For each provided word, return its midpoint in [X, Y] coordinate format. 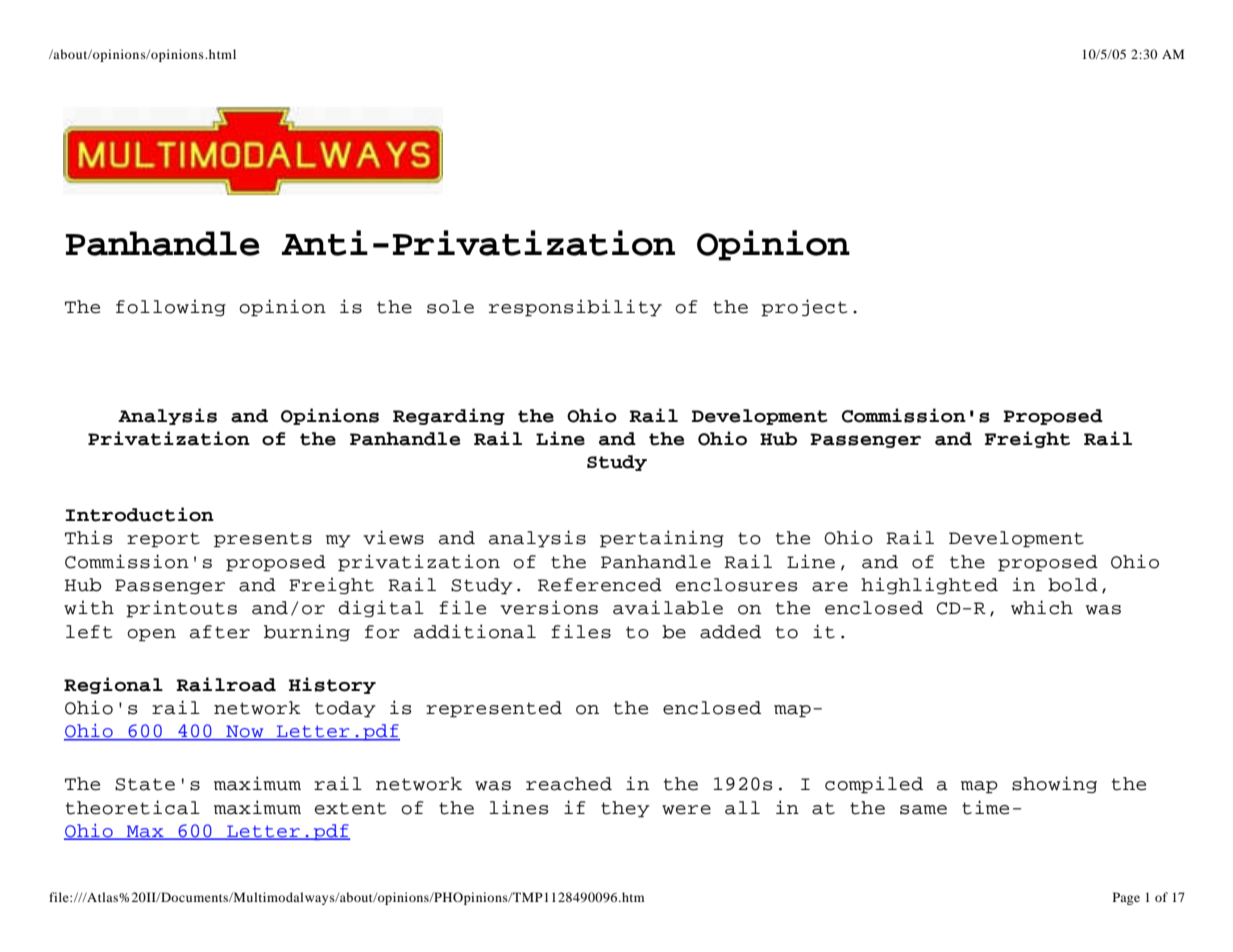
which [1042, 607]
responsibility [575, 308]
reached [569, 784]
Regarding [449, 416]
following [171, 307]
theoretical [133, 807]
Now [245, 732]
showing [1054, 784]
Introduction [139, 514]
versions [549, 607]
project [804, 308]
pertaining [662, 539]
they [625, 809]
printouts [181, 609]
